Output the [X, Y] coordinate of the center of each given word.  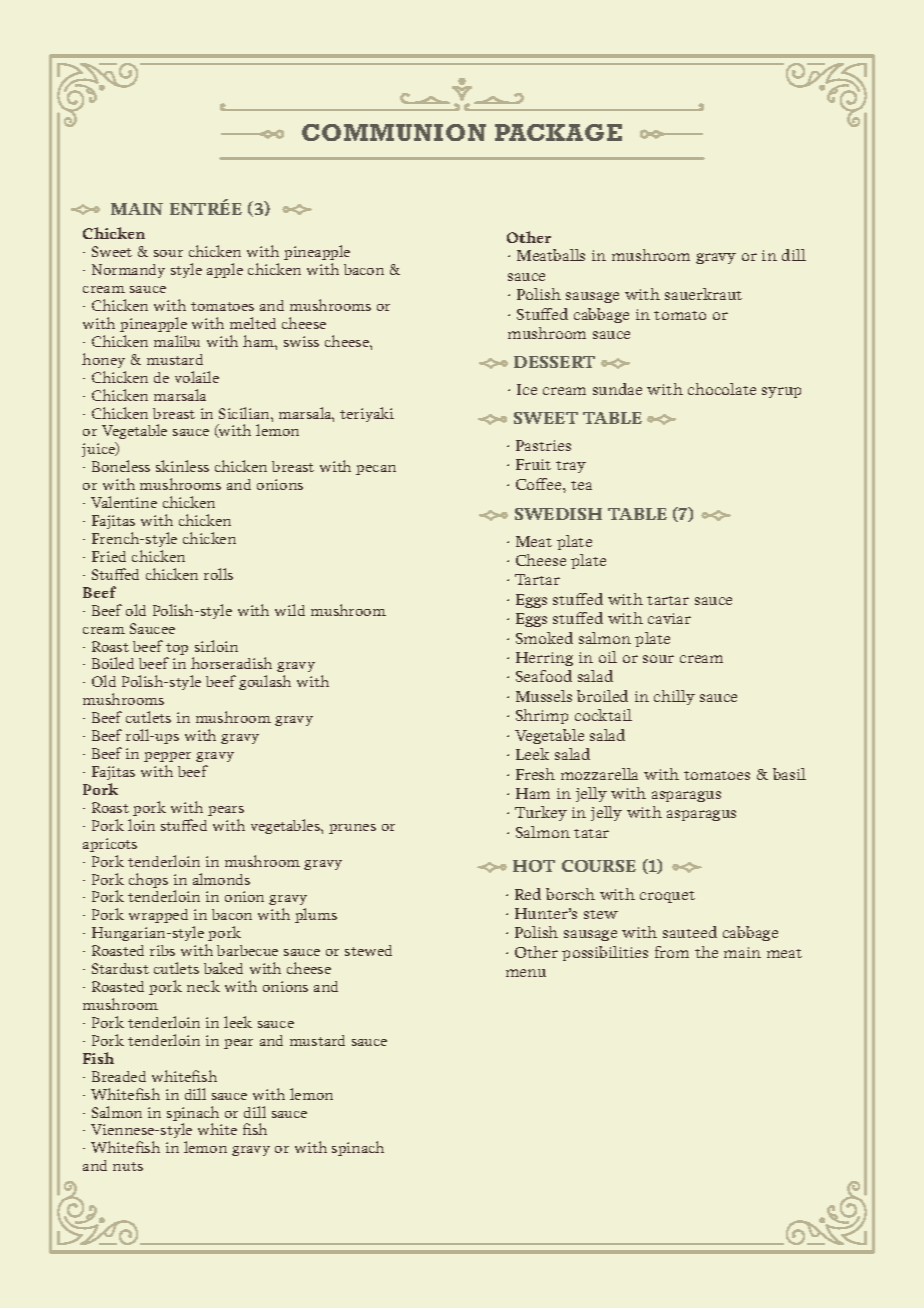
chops [148, 880]
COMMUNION [394, 132]
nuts [128, 1166]
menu [526, 973]
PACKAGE [558, 132]
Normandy [128, 271]
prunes [352, 829]
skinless [182, 466]
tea [581, 485]
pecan [376, 470]
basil [789, 774]
